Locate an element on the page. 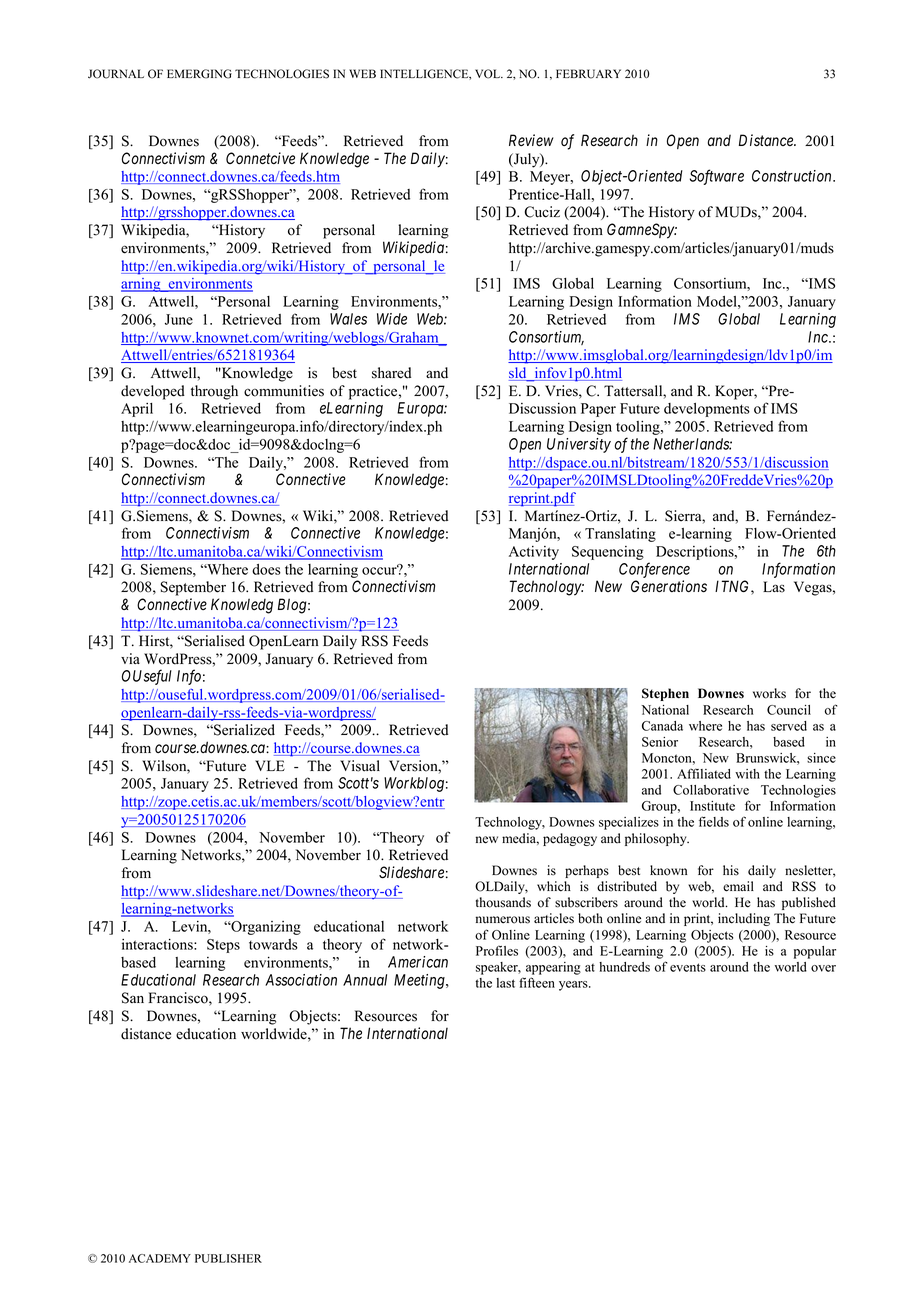 The image size is (924, 1307). EMERGING is located at coordinates (199, 74).
